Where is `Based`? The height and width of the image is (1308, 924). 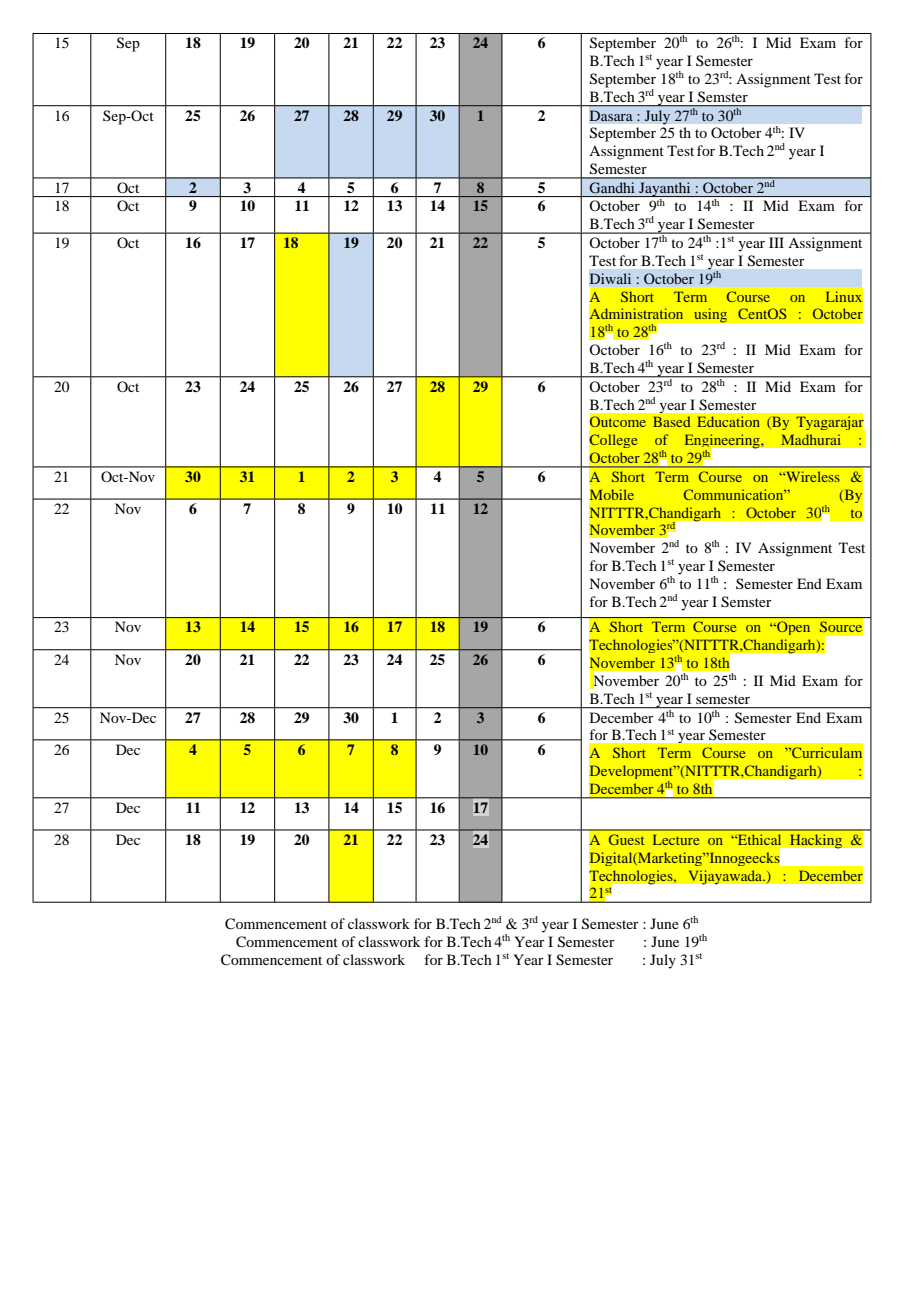
Based is located at coordinates (672, 421).
